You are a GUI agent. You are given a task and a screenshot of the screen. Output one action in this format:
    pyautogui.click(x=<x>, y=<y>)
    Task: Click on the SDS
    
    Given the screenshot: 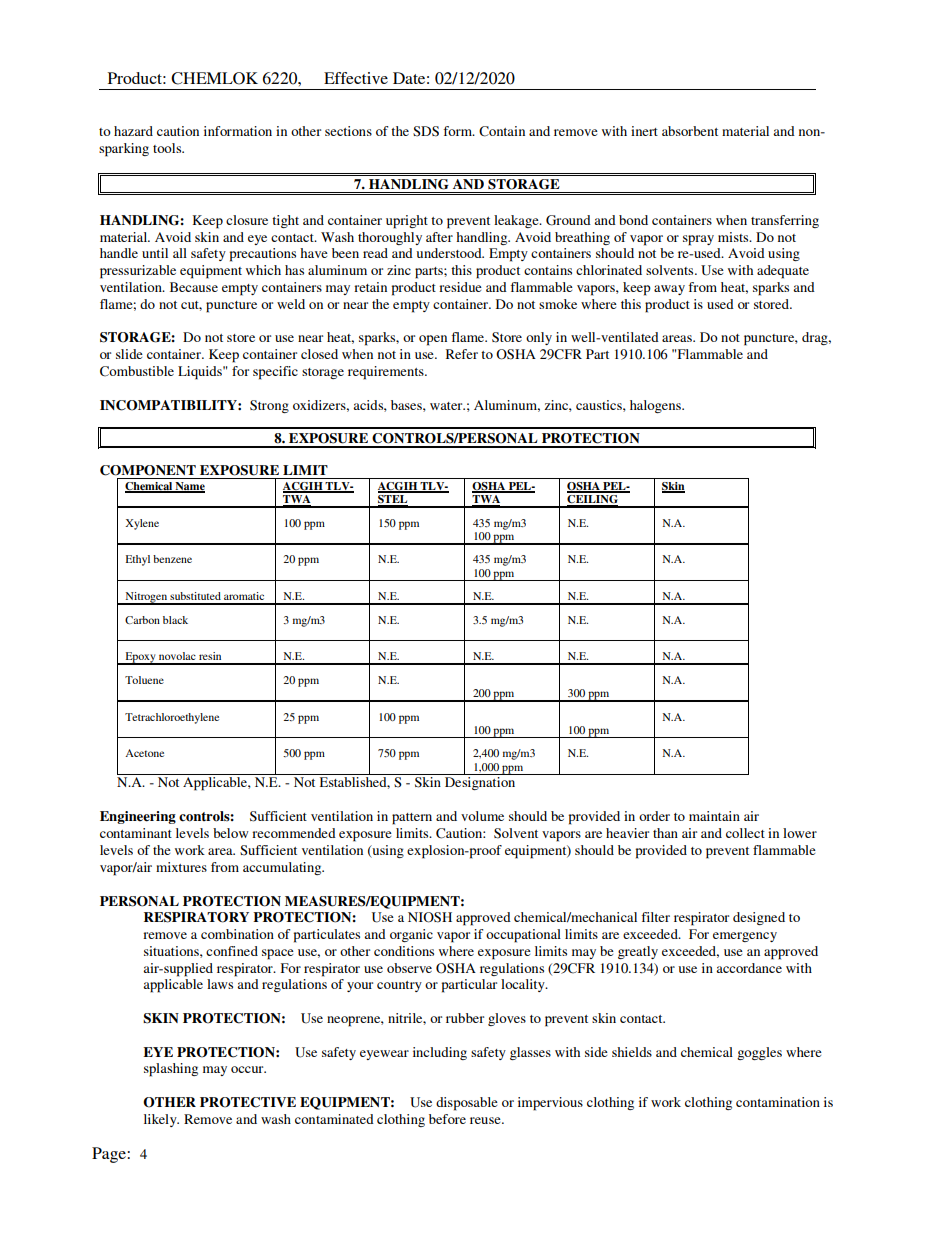 What is the action you would take?
    pyautogui.click(x=426, y=131)
